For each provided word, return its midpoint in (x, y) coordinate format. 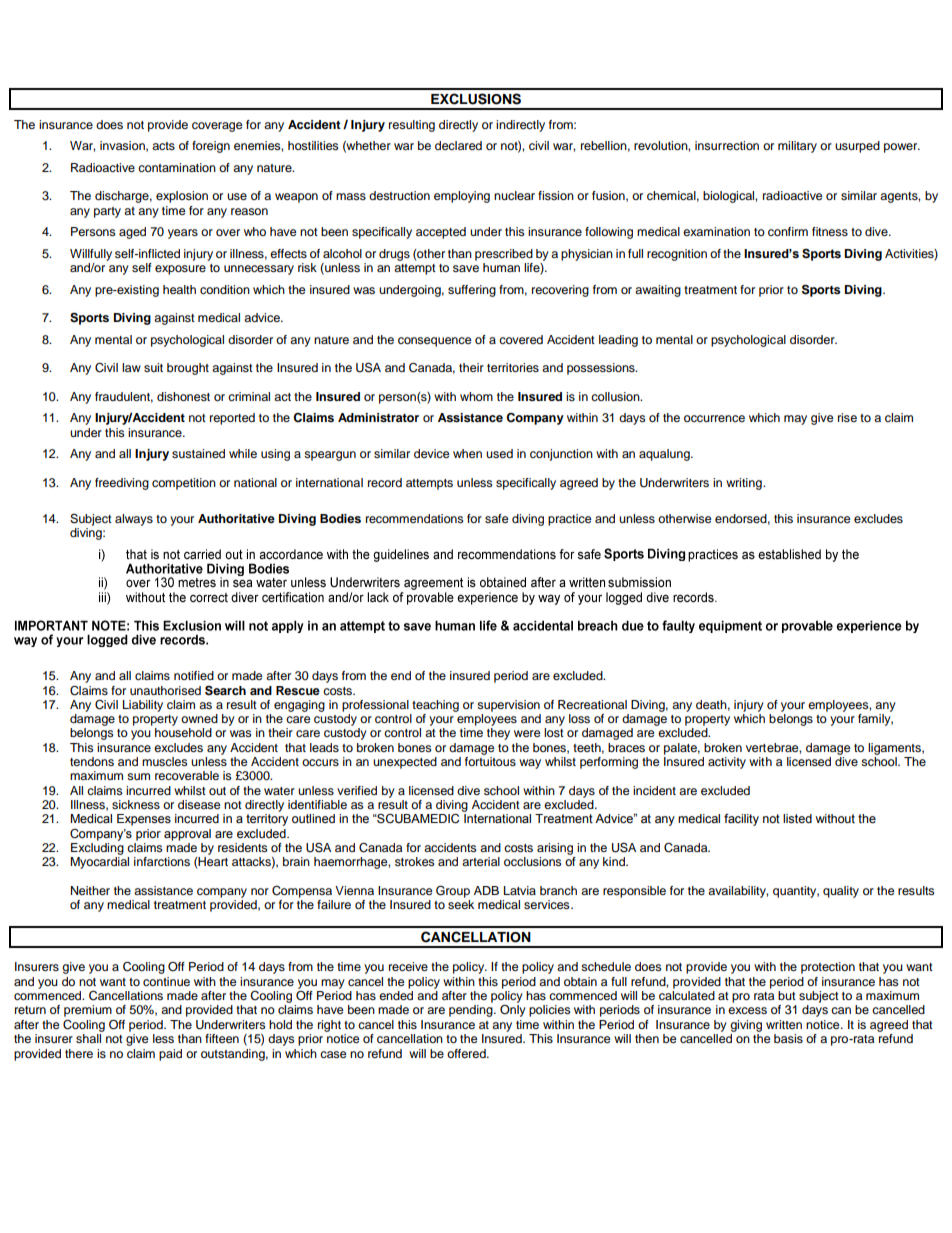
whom (476, 396)
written (784, 1024)
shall (88, 1038)
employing (462, 197)
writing (745, 484)
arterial (481, 861)
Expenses (144, 820)
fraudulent (124, 397)
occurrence (714, 418)
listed (797, 819)
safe (497, 518)
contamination (177, 167)
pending (472, 1011)
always (134, 520)
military (797, 147)
